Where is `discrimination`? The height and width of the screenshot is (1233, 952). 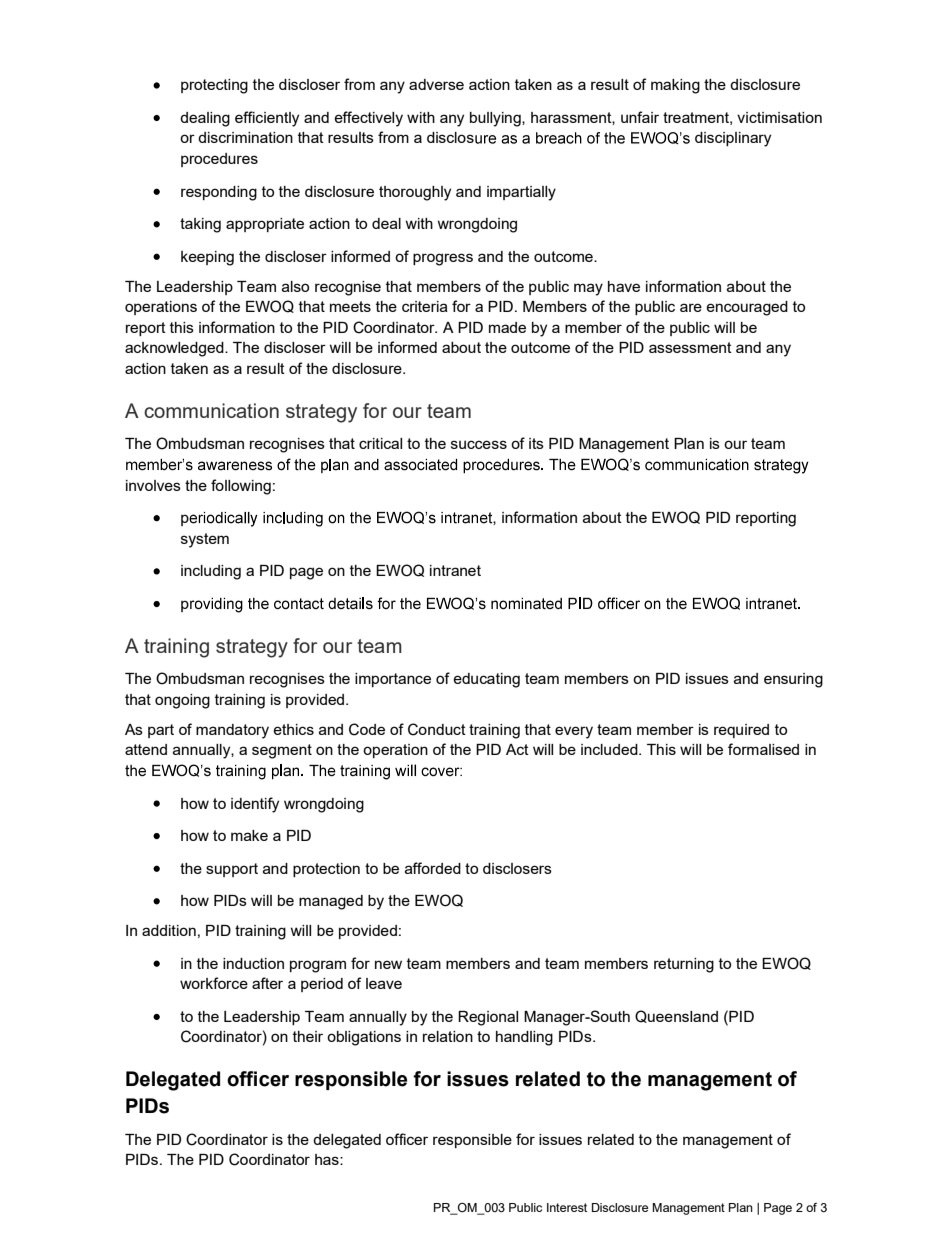 discrimination is located at coordinates (245, 137).
